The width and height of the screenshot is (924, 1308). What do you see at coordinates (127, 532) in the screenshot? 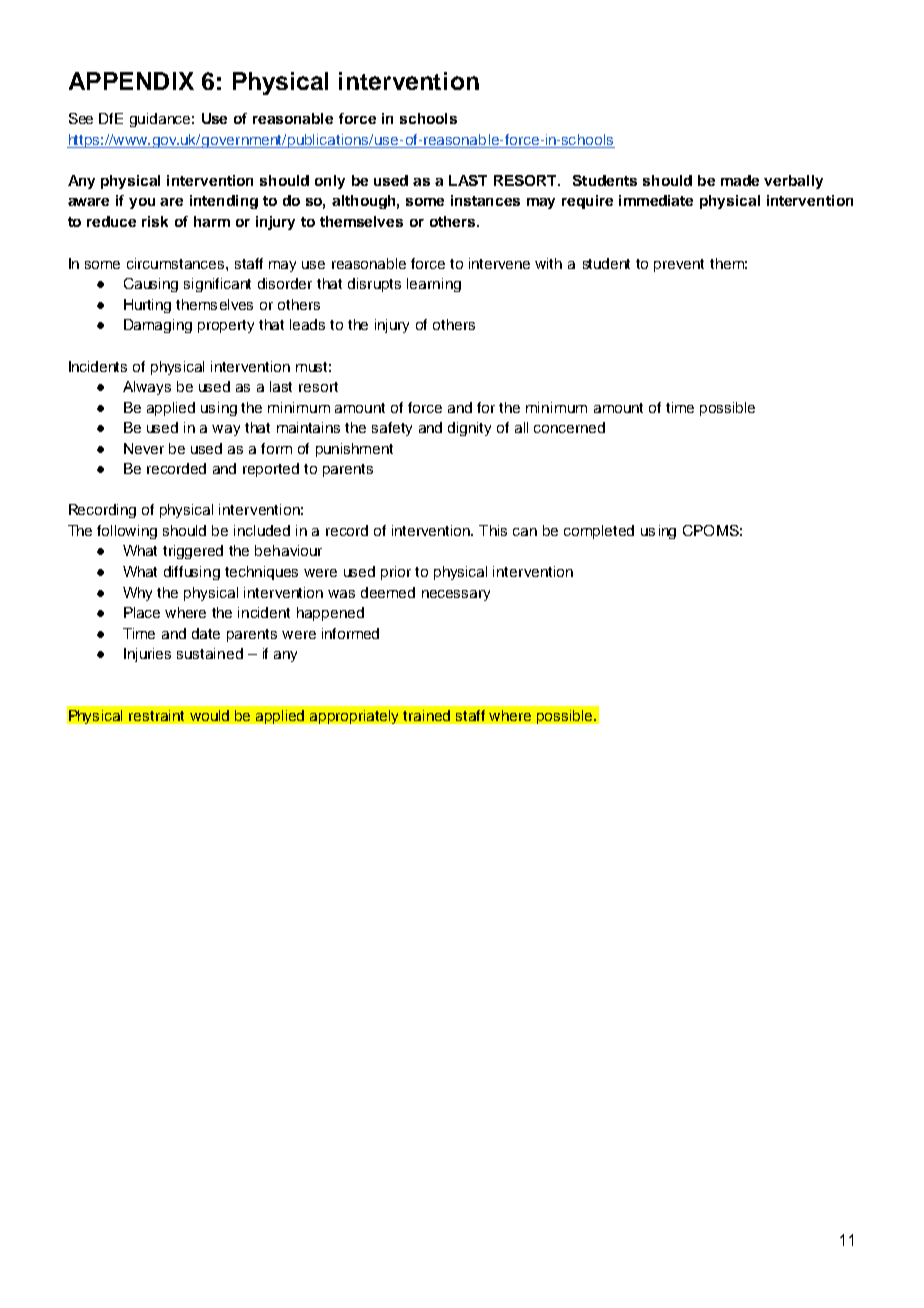
I see `following` at bounding box center [127, 532].
